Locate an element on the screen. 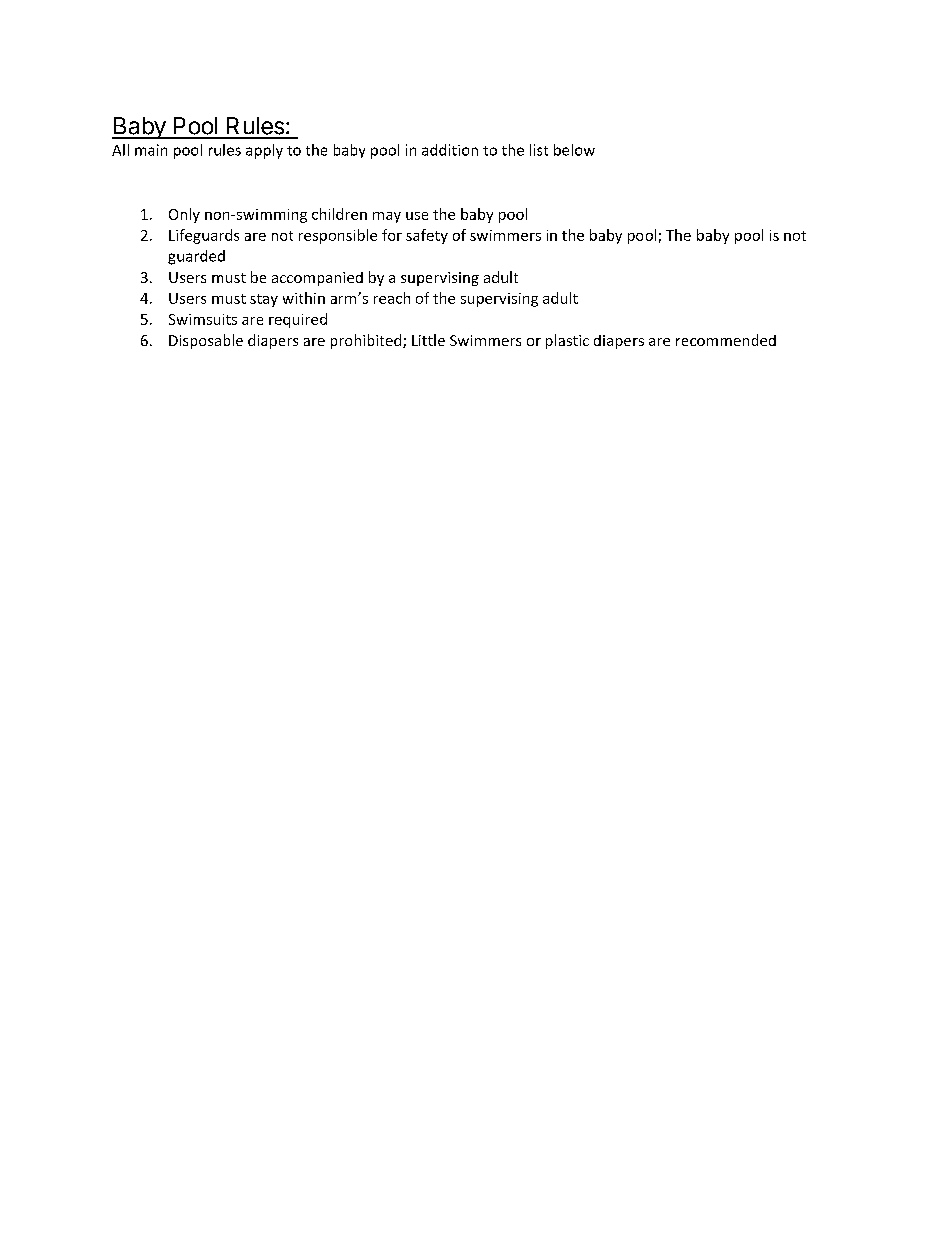 The height and width of the screenshot is (1233, 952). for is located at coordinates (392, 235).
